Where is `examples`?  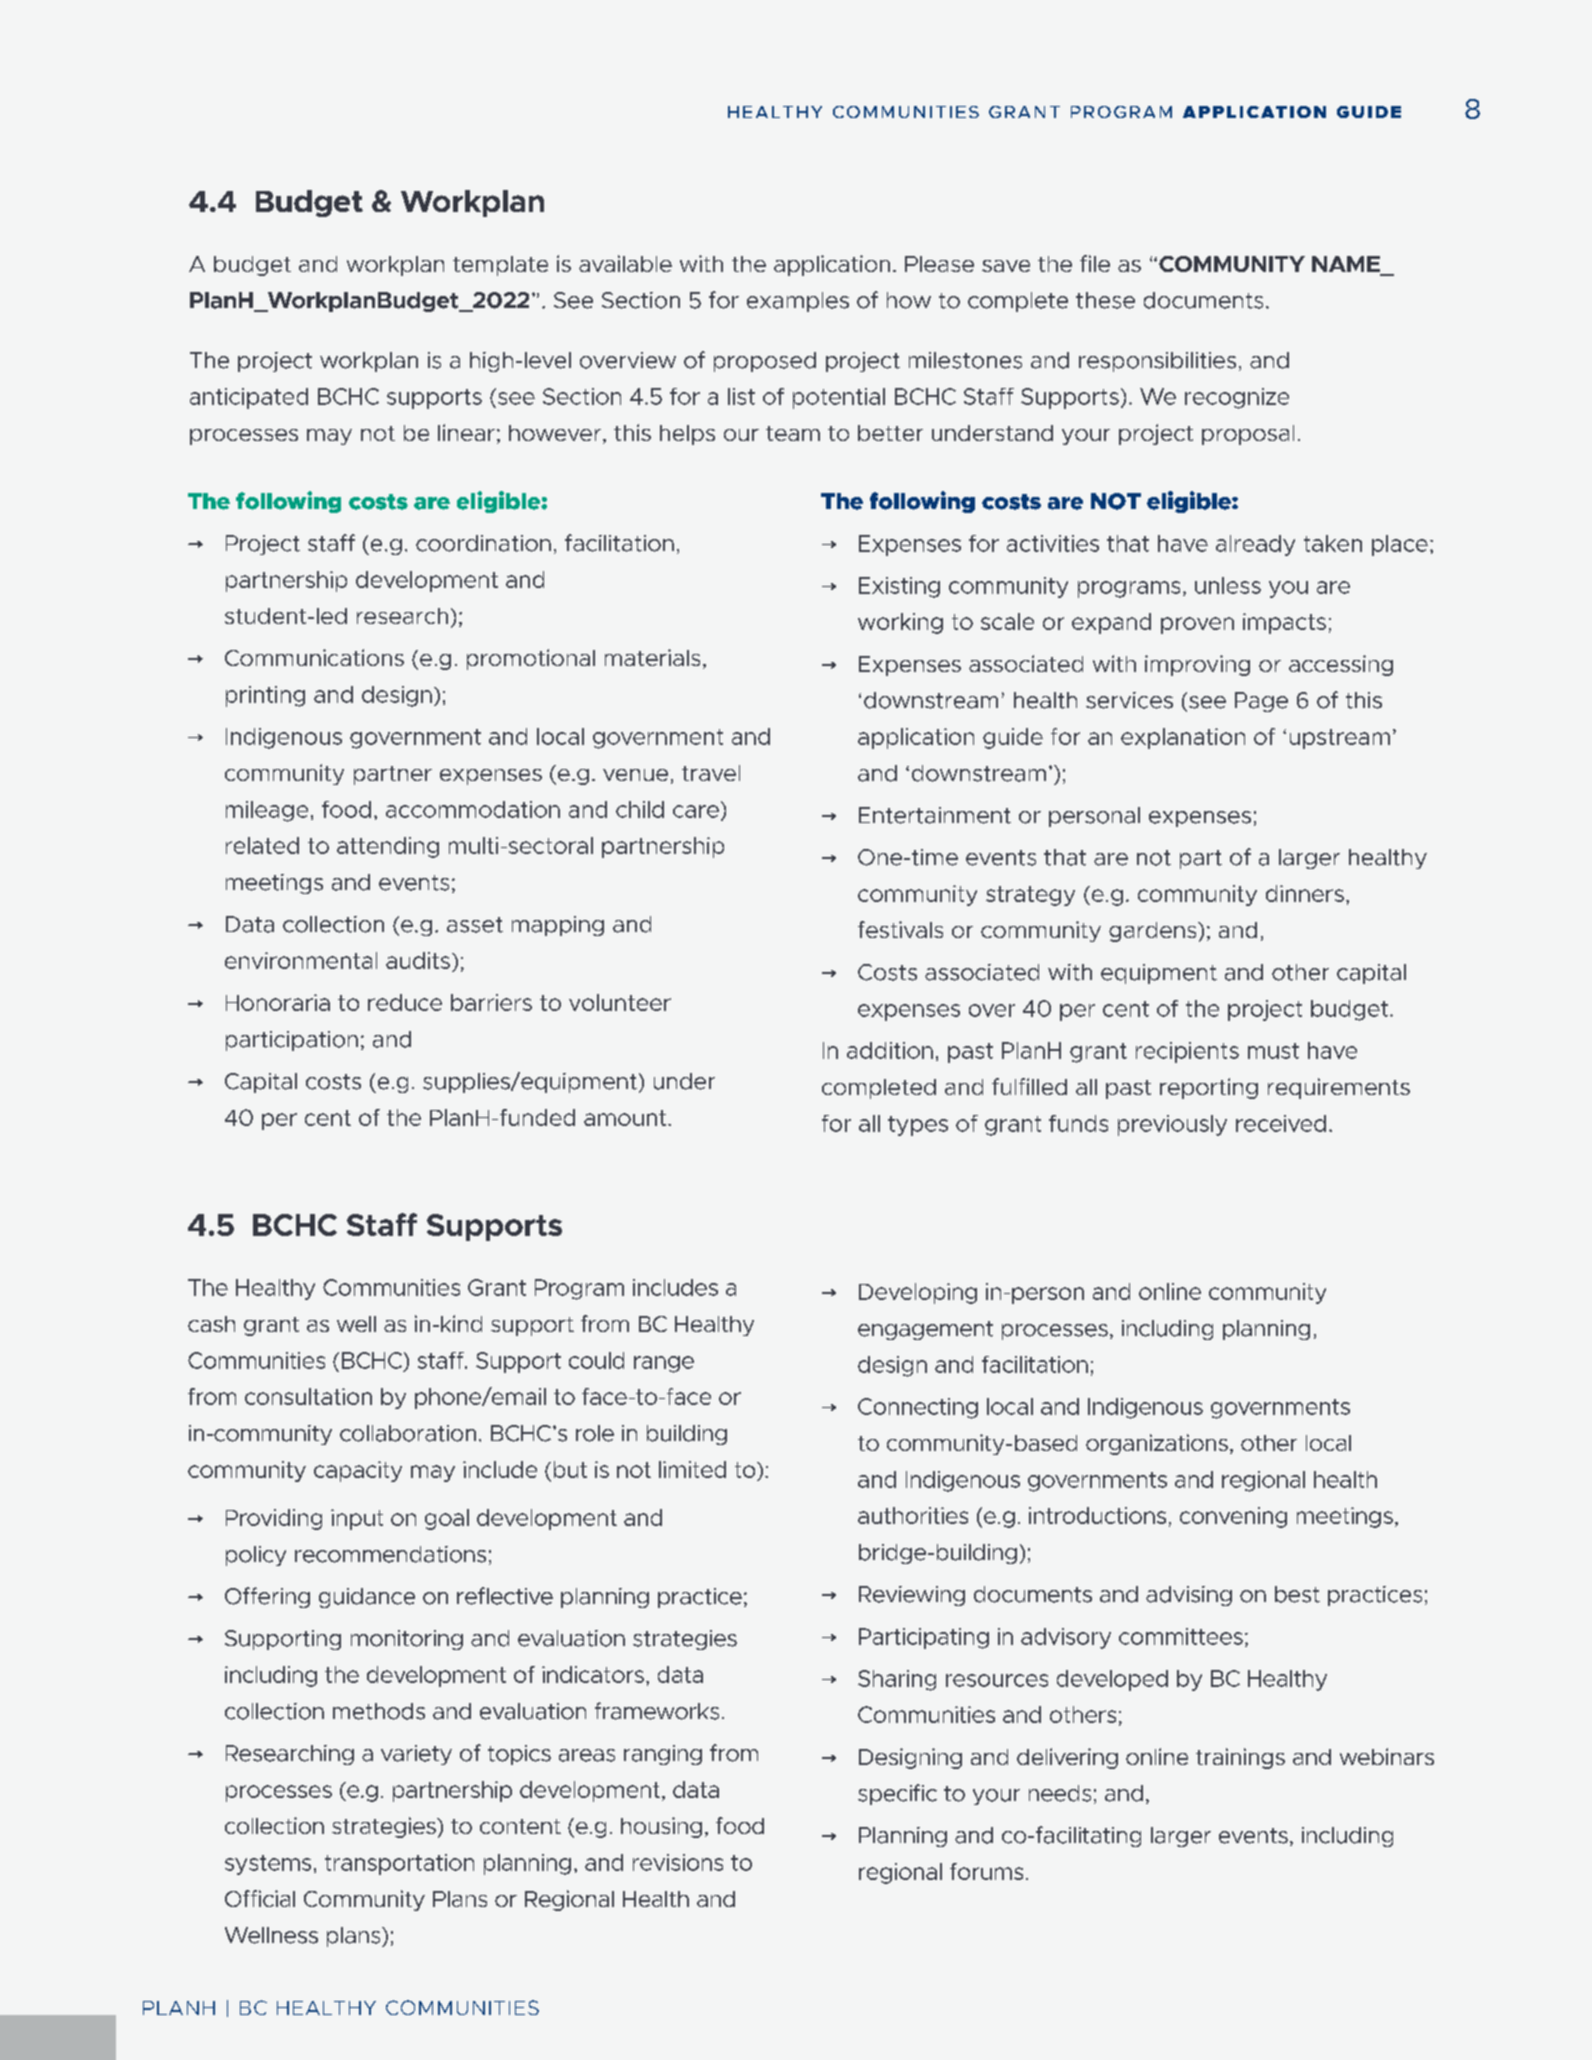 examples is located at coordinates (798, 302).
